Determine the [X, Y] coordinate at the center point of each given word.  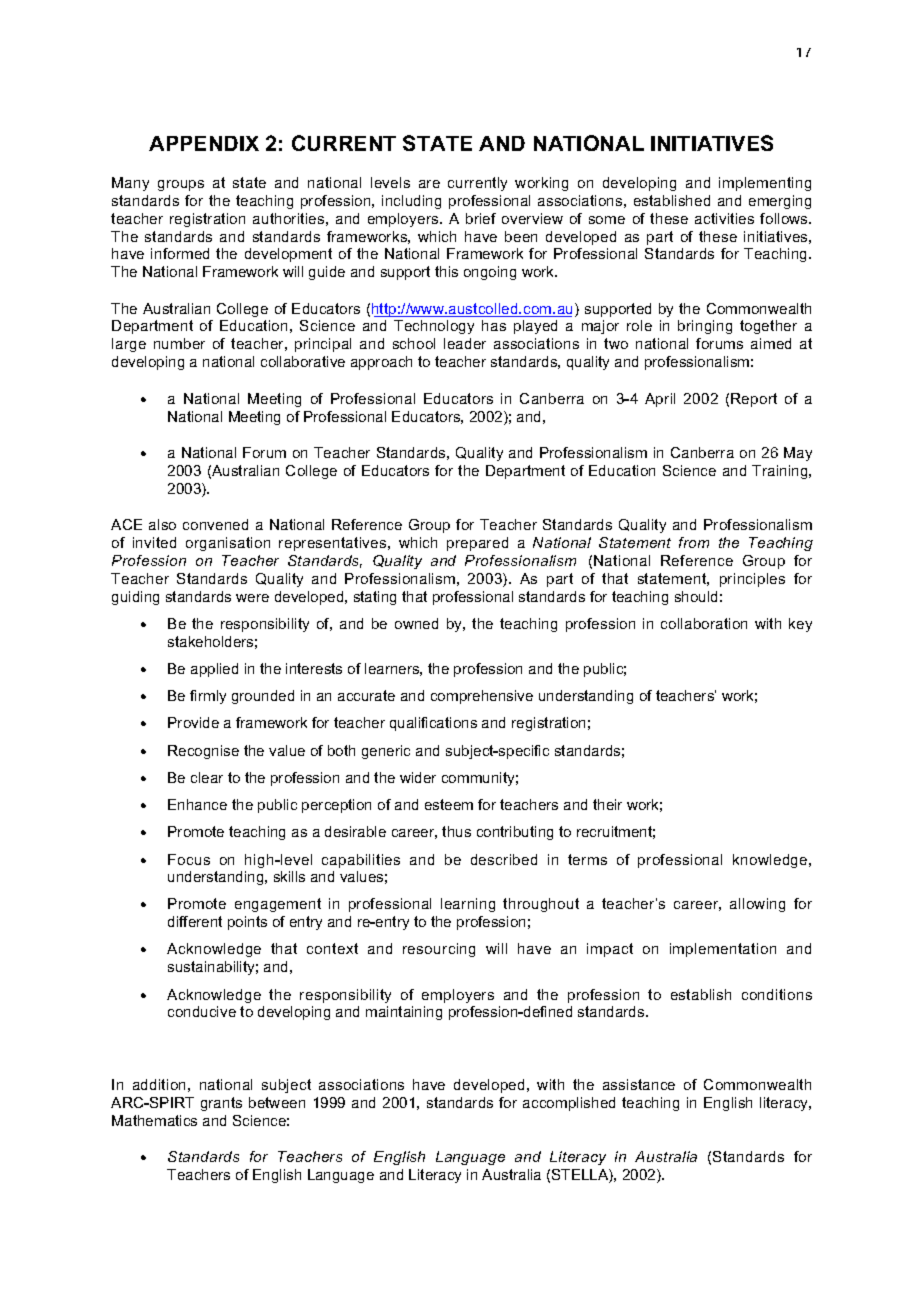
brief [481, 218]
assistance [639, 1084]
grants [221, 1104]
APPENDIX [204, 143]
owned [416, 623]
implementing [765, 184]
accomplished [569, 1104]
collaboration [704, 623]
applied [214, 670]
